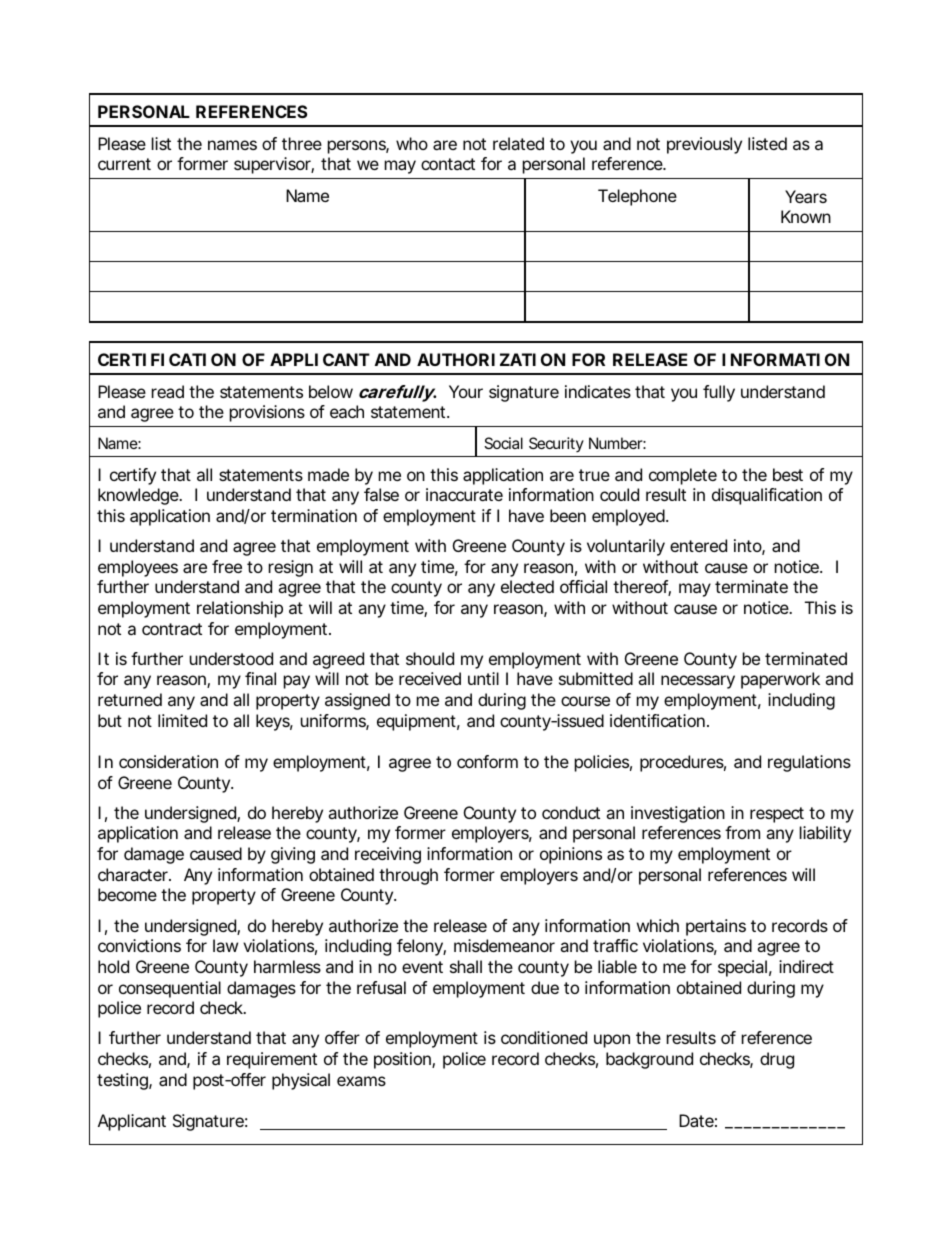 This screenshot has height=1233, width=952. I want to click on inaccurate, so click(464, 494).
